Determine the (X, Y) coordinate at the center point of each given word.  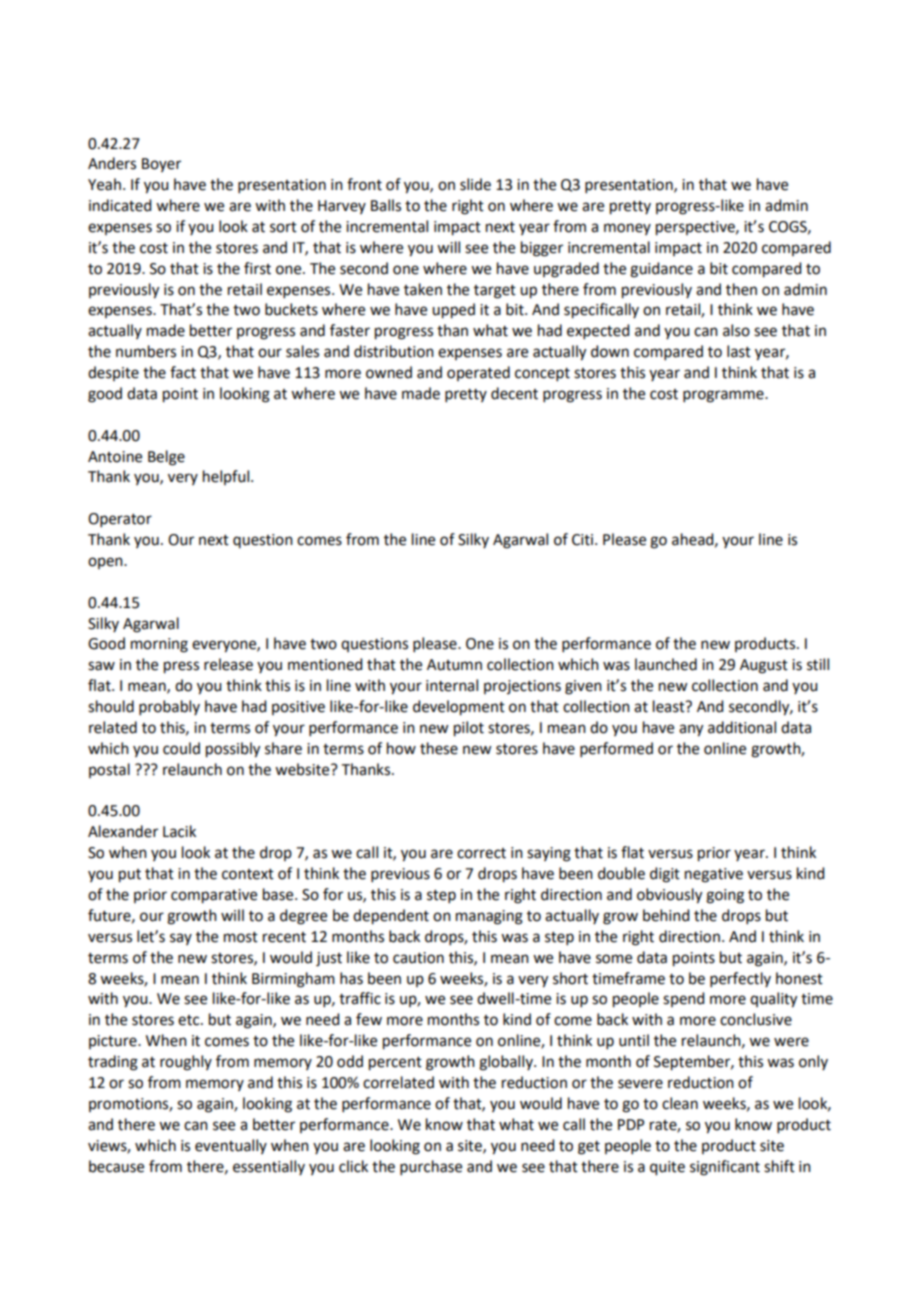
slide (475, 184)
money (627, 229)
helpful (227, 477)
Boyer (161, 165)
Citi (584, 540)
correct (481, 853)
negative (714, 875)
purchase (431, 1167)
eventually (231, 1146)
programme (724, 396)
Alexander (123, 831)
